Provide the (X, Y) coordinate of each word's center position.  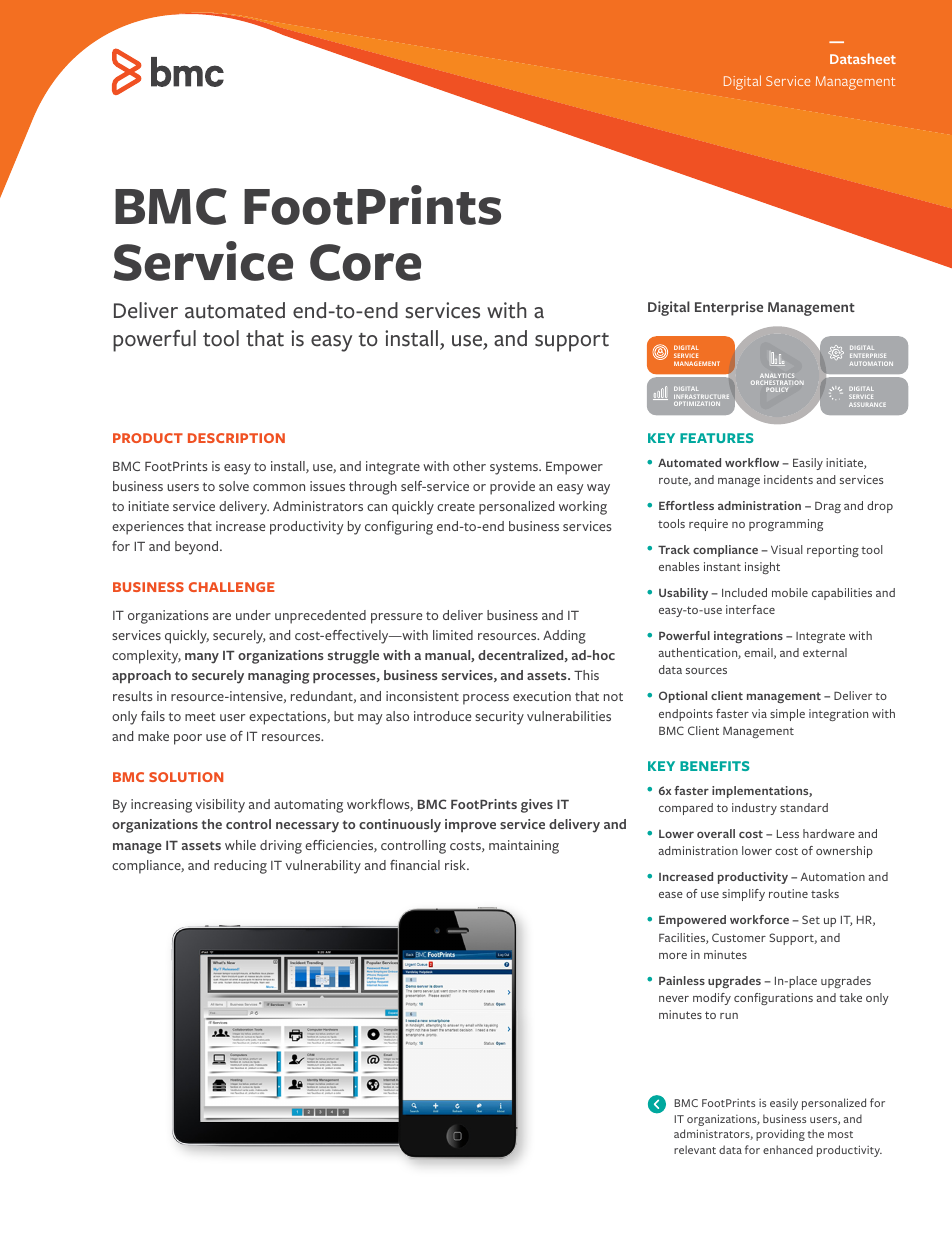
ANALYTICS (777, 375)
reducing (240, 867)
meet (200, 716)
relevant (695, 1149)
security (499, 718)
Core (365, 262)
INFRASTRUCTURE (701, 397)
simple (787, 715)
